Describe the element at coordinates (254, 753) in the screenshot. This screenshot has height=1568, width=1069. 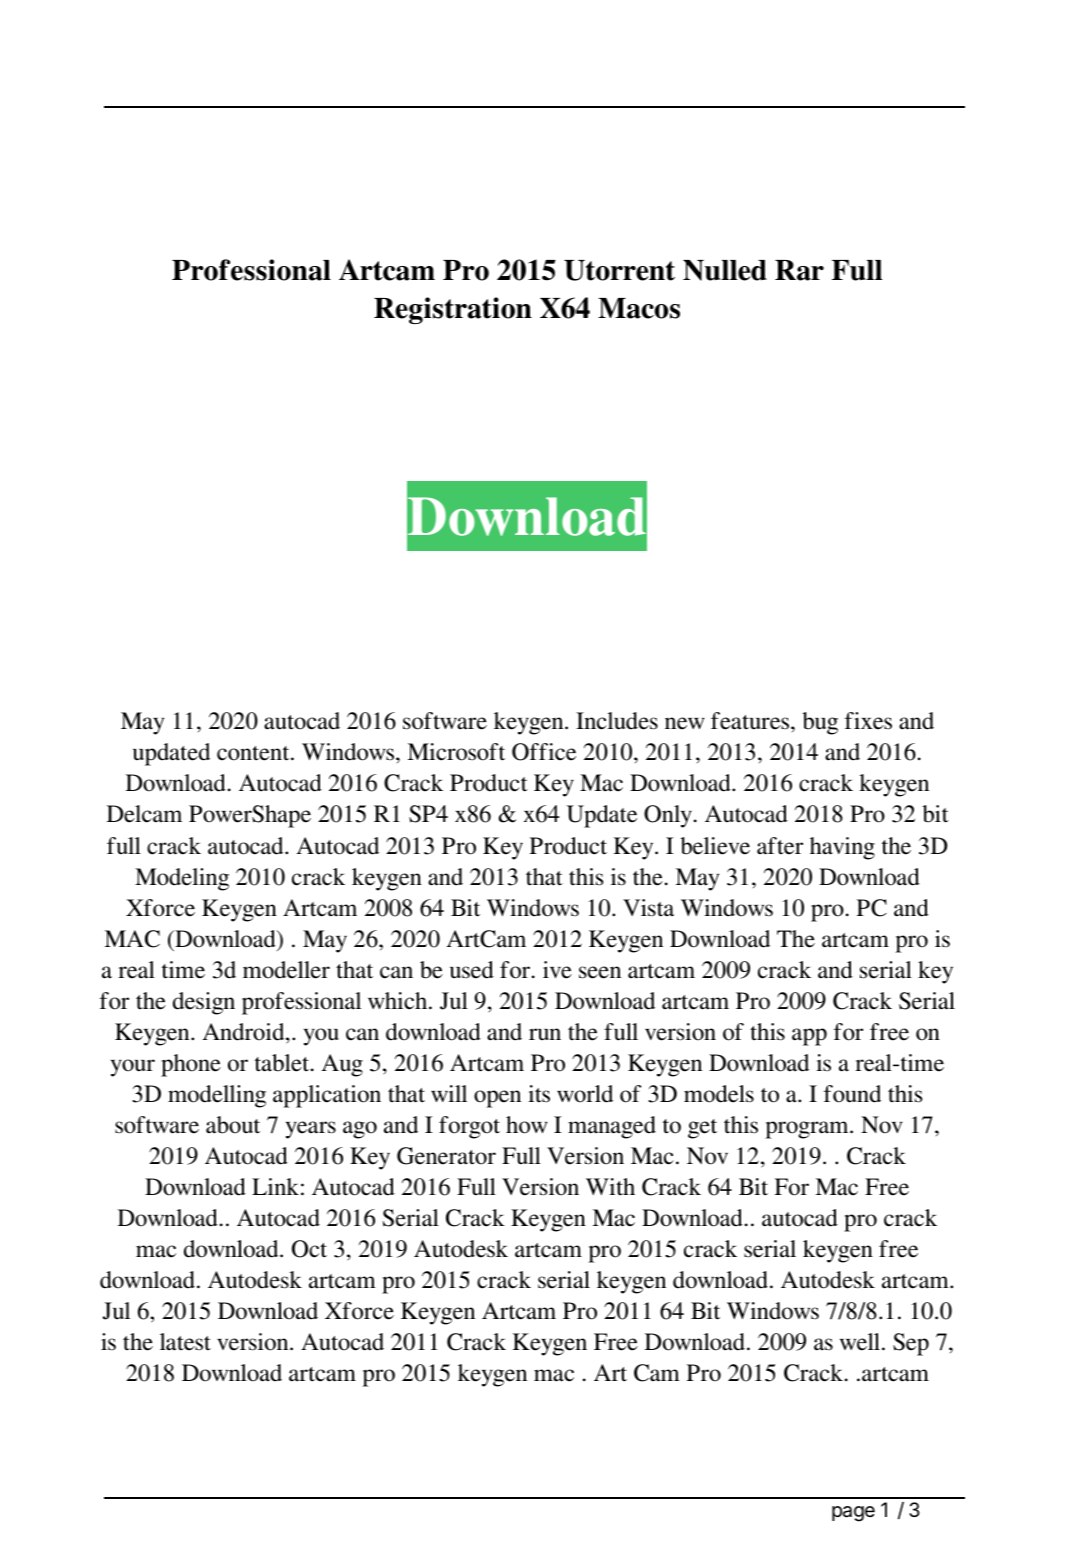
I see `content` at that location.
